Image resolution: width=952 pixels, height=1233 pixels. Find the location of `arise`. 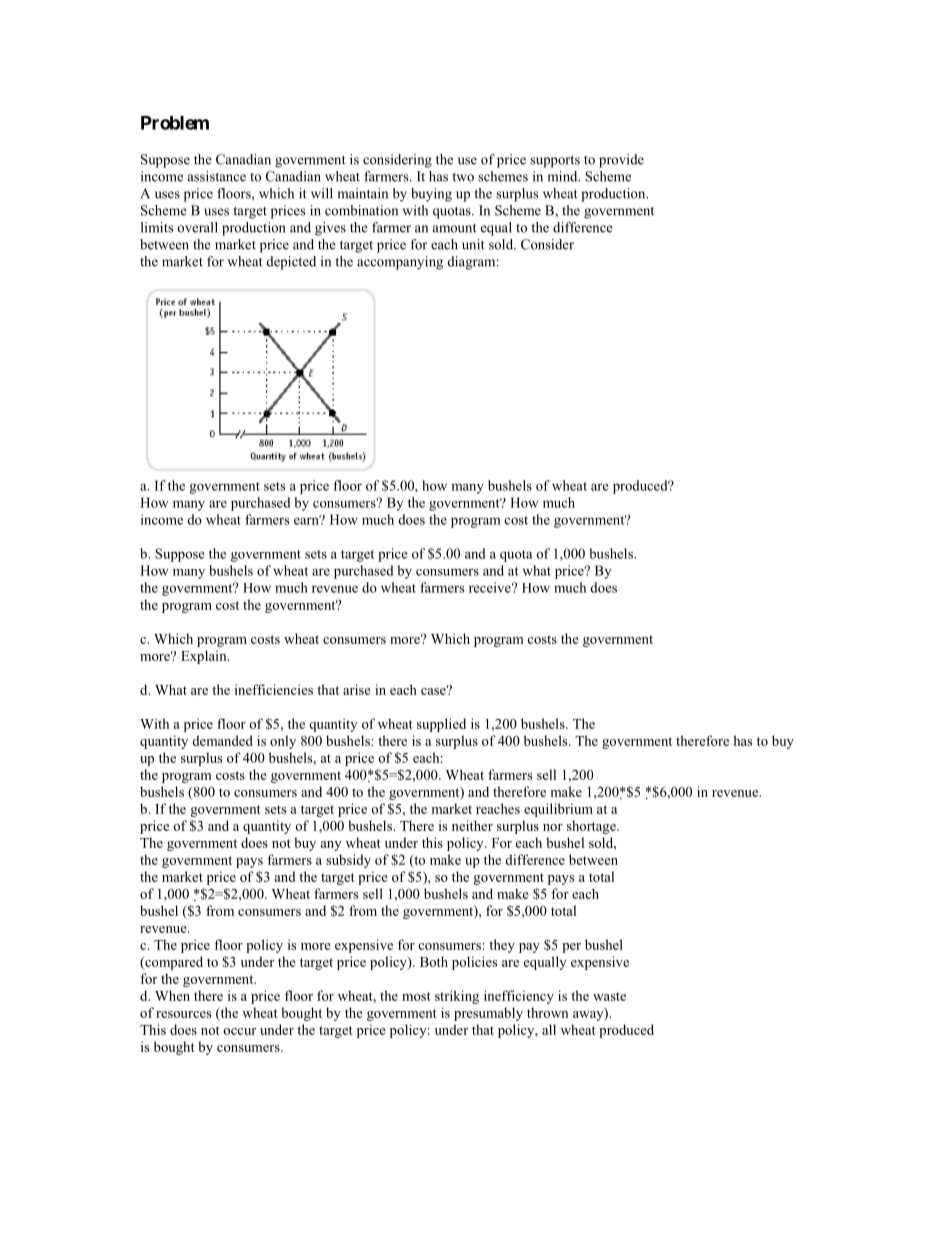

arise is located at coordinates (357, 689).
